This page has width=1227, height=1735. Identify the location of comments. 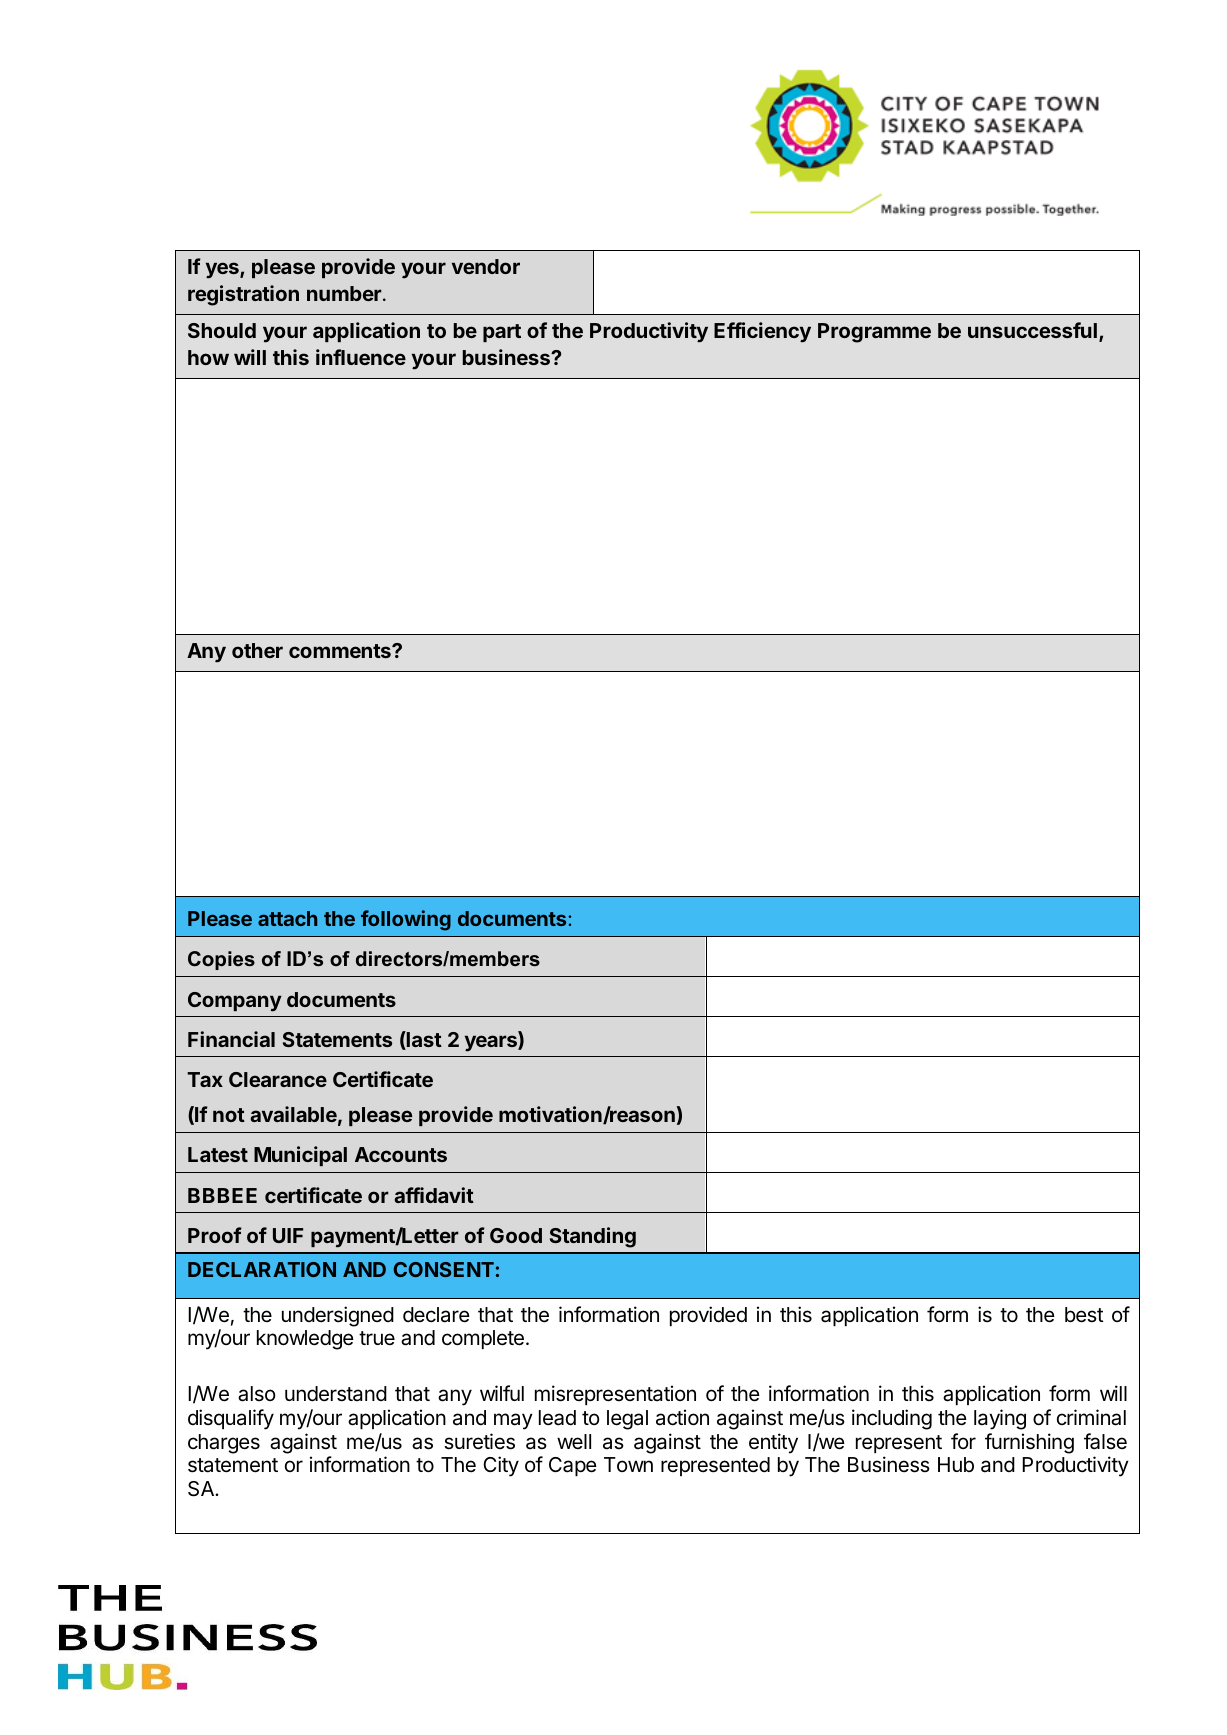
(341, 651).
